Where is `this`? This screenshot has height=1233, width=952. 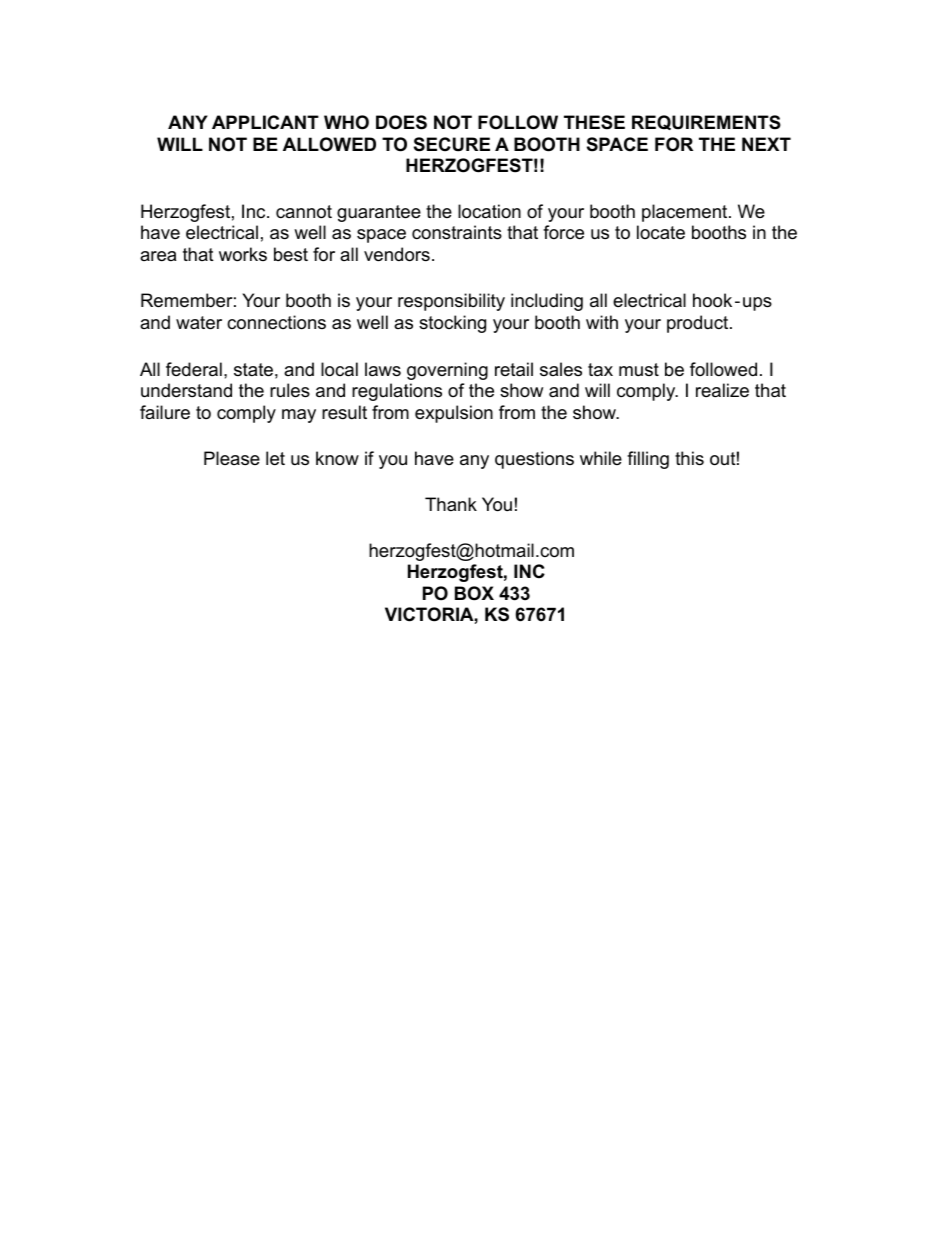
this is located at coordinates (689, 458).
